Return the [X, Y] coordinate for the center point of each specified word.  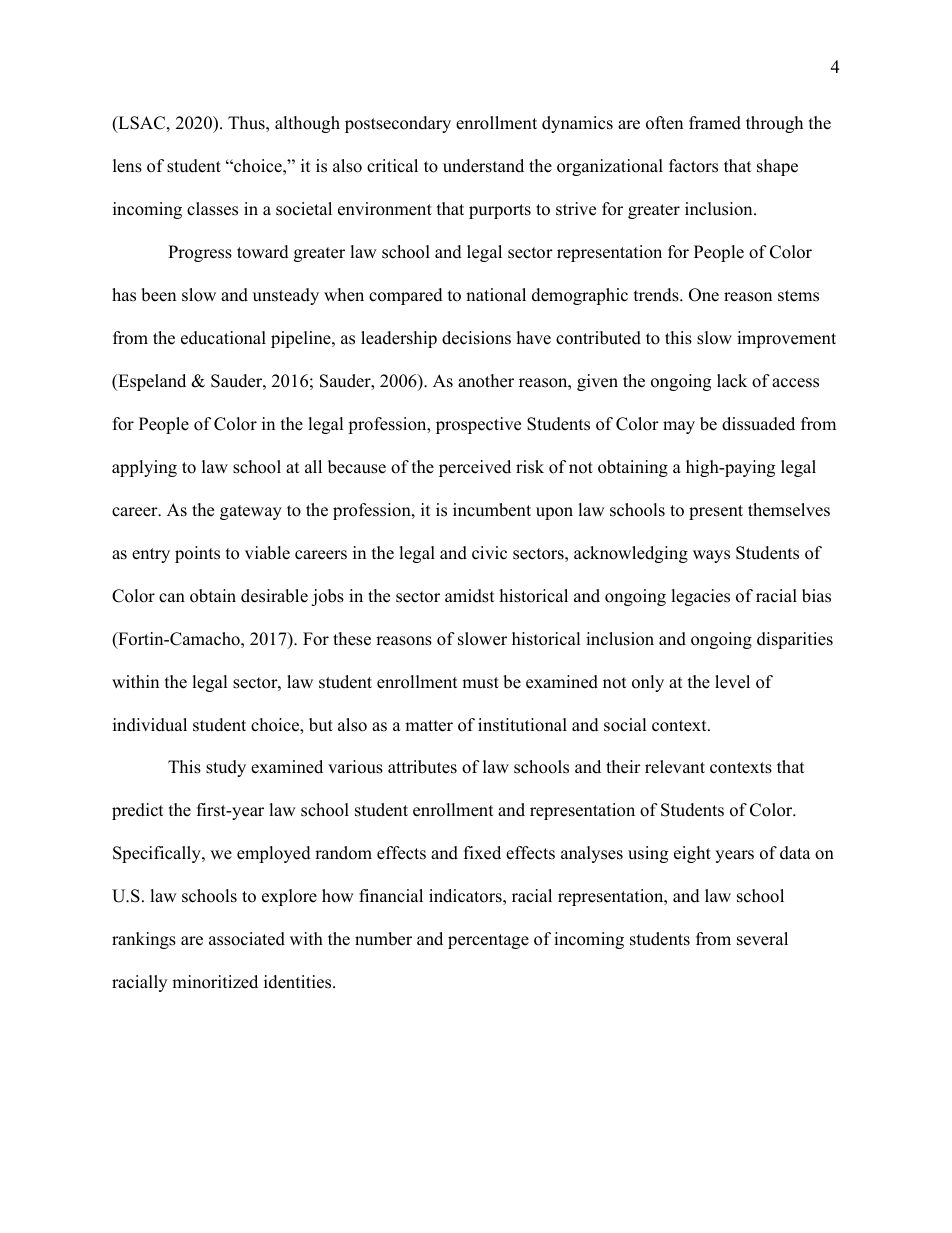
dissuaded [758, 424]
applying [144, 468]
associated [247, 939]
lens [127, 166]
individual [150, 725]
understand [483, 166]
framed [715, 123]
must [480, 683]
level [732, 682]
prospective [478, 425]
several [762, 939]
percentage [488, 941]
